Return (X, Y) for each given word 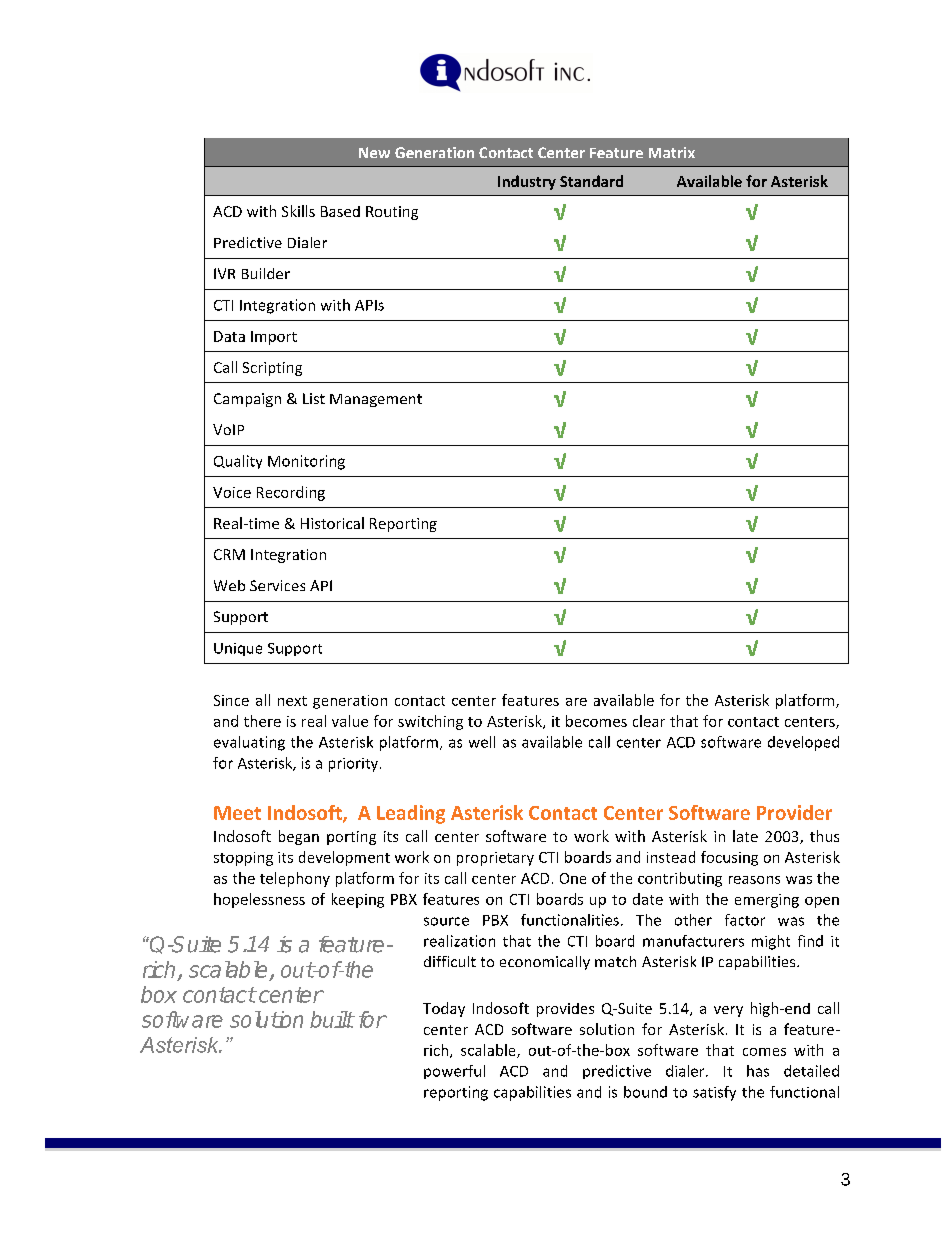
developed (803, 743)
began (299, 837)
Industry (527, 182)
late (745, 836)
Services (277, 585)
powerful (454, 1072)
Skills (298, 211)
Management (376, 400)
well (482, 742)
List (314, 398)
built (332, 1019)
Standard (591, 181)
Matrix (672, 152)
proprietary (495, 859)
